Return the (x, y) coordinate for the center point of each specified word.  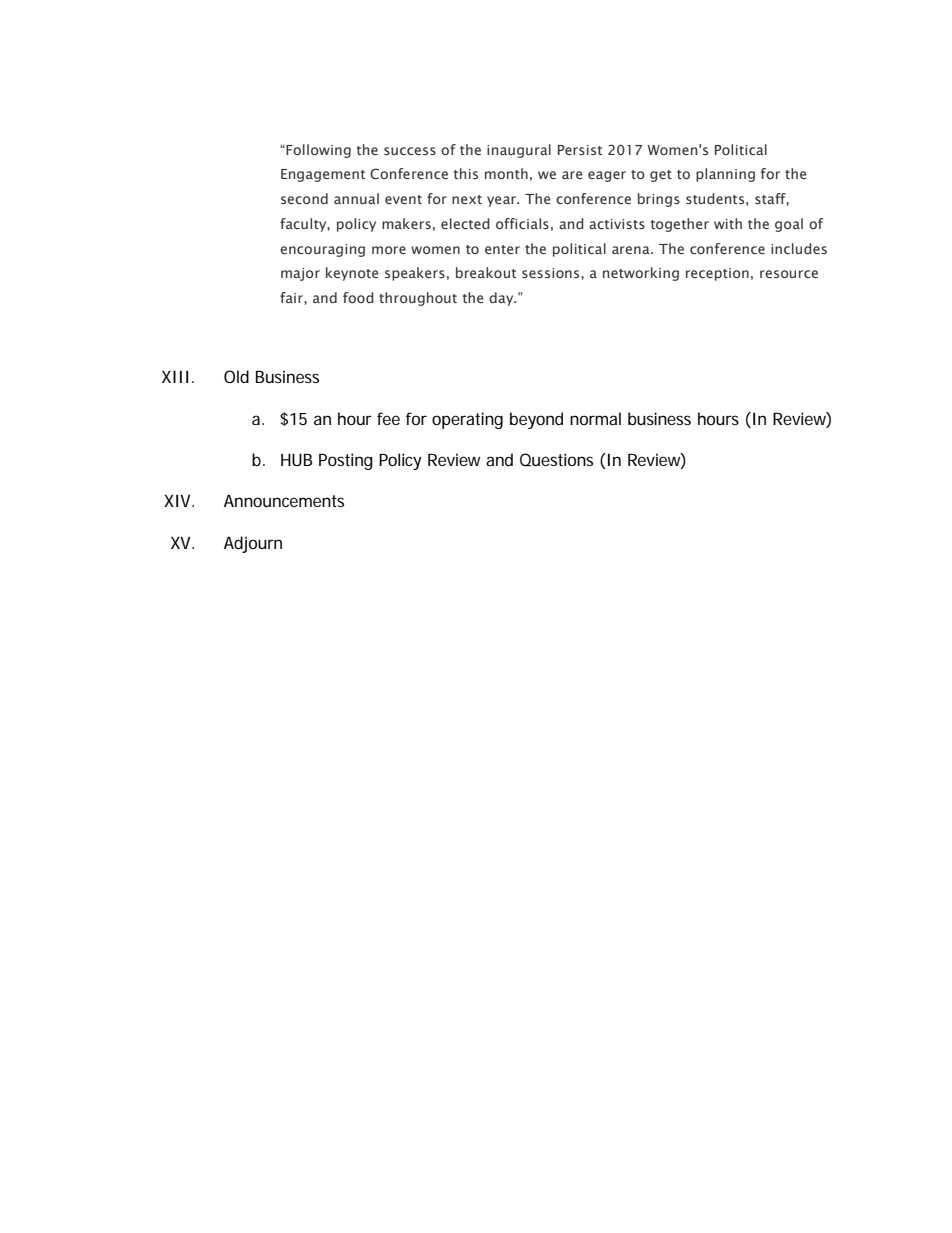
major (300, 274)
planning (725, 175)
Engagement (323, 175)
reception (717, 274)
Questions (556, 460)
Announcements (284, 500)
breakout (486, 272)
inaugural (519, 151)
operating (467, 420)
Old (236, 376)
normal (595, 418)
